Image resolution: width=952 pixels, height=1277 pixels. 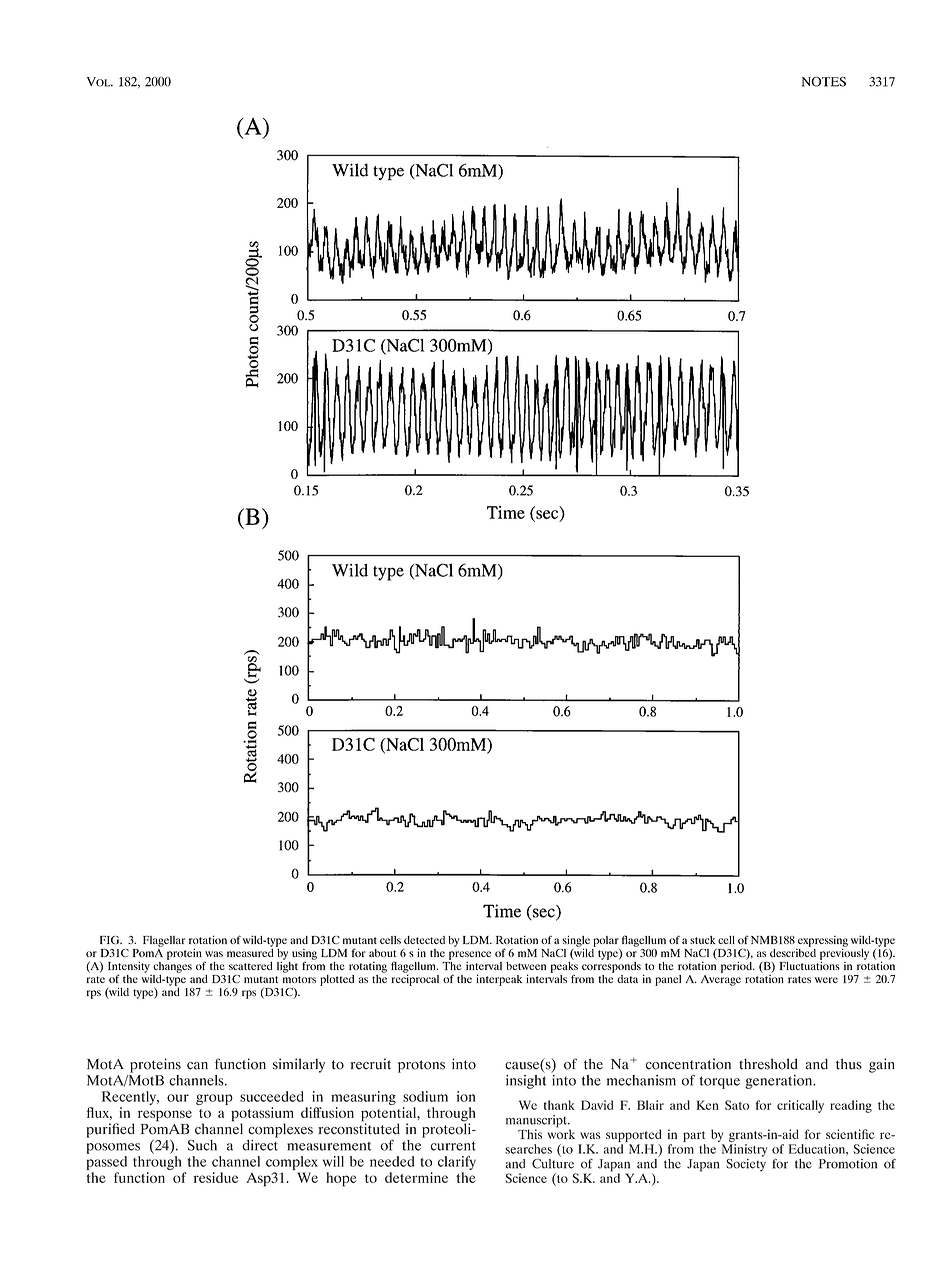 What do you see at coordinates (702, 940) in the screenshot?
I see `stuck` at bounding box center [702, 940].
